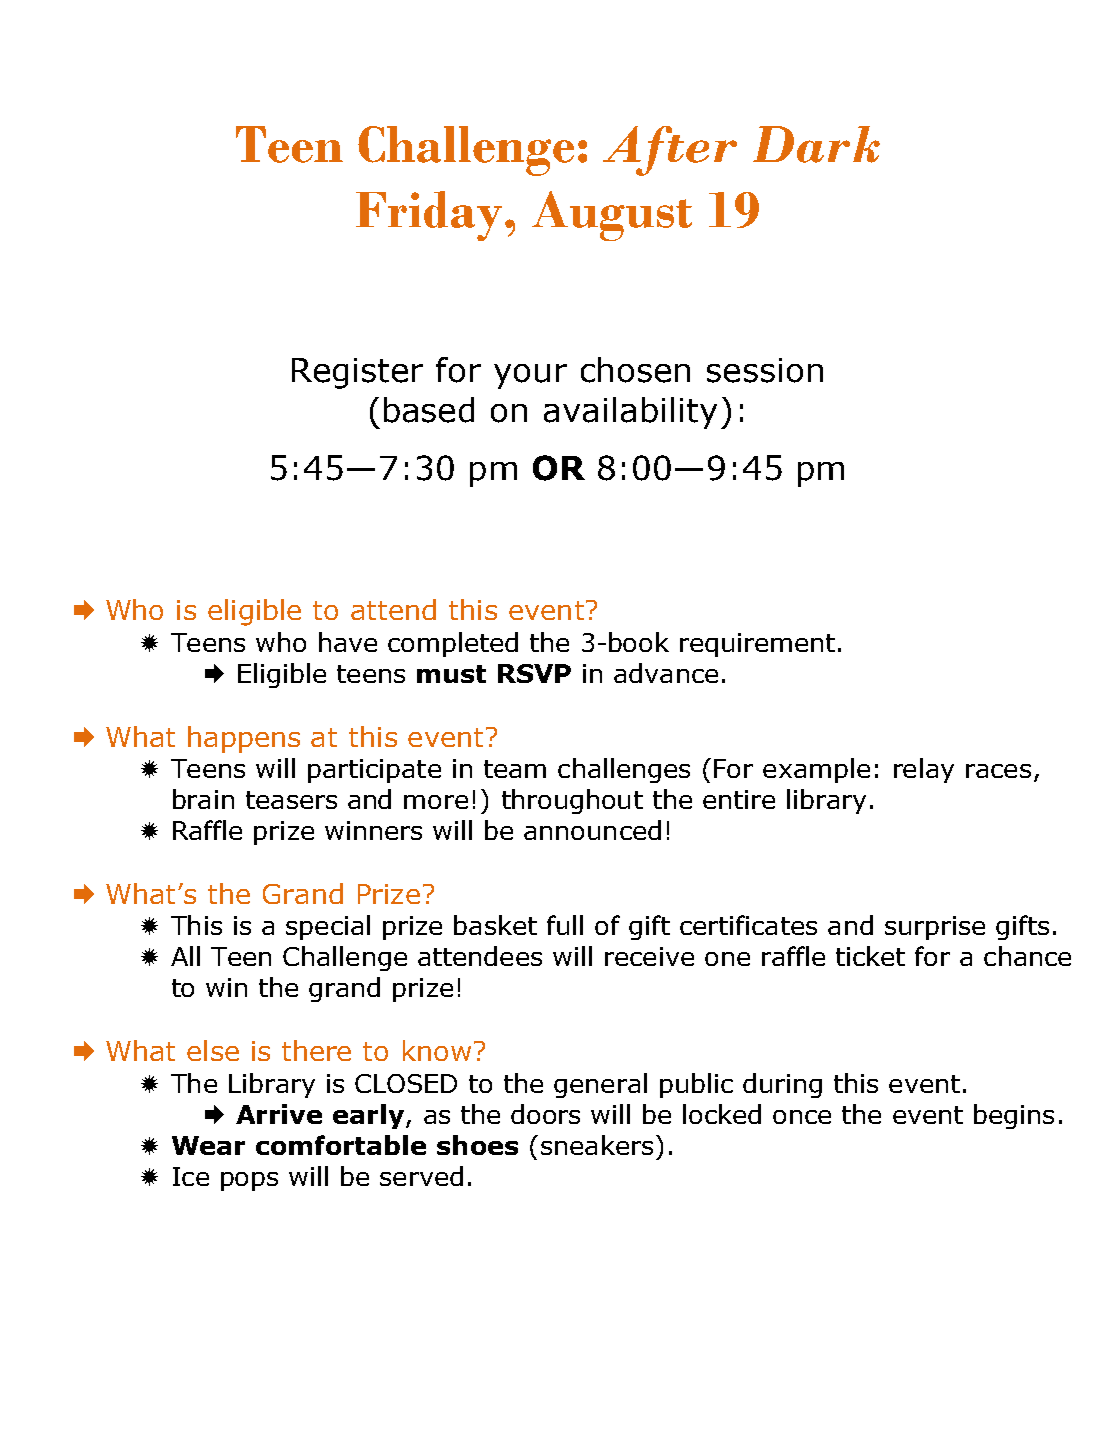  Describe the element at coordinates (630, 413) in the screenshot. I see `availability` at that location.
